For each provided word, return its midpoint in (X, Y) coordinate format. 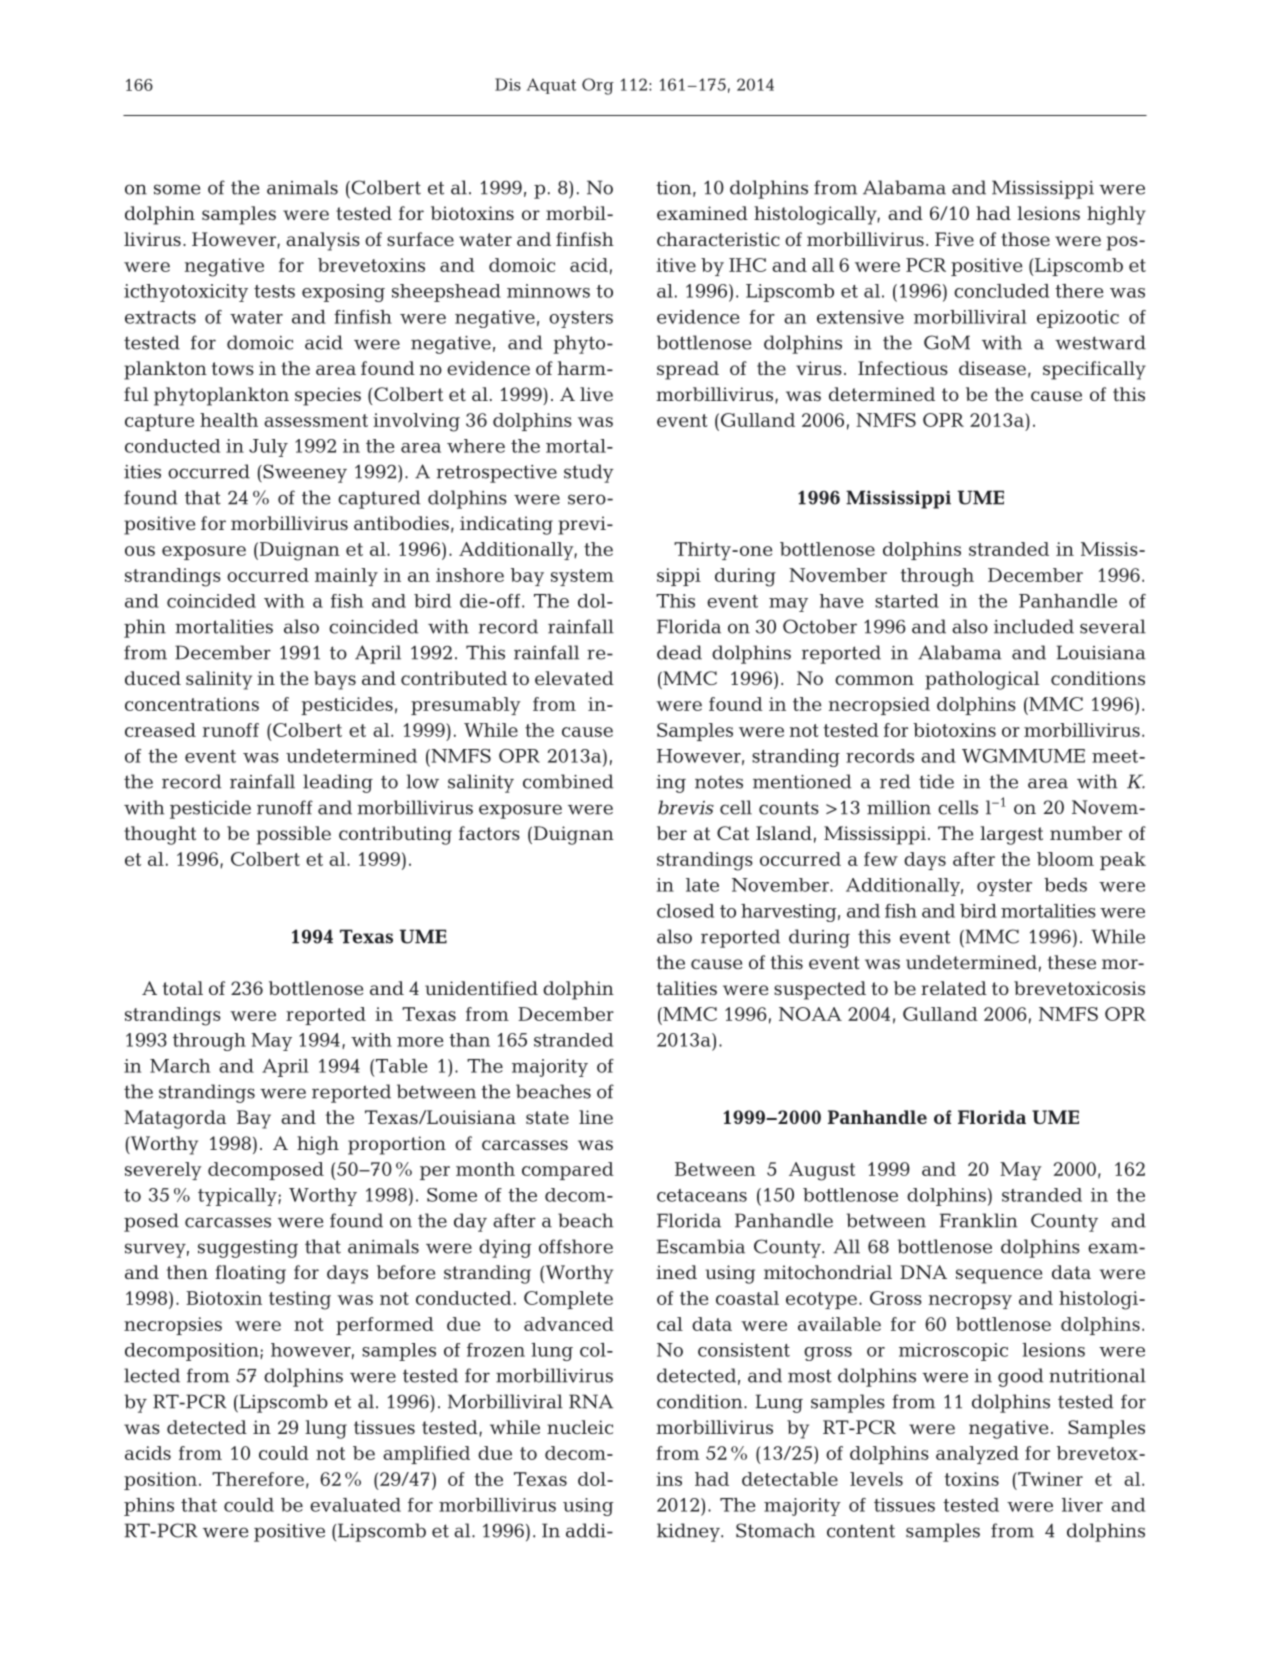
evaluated (355, 1505)
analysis (323, 241)
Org (598, 86)
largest (1011, 835)
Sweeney (304, 473)
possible (294, 835)
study (589, 473)
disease (992, 368)
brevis (686, 807)
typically (238, 1197)
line (596, 1117)
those (1025, 239)
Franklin (979, 1220)
